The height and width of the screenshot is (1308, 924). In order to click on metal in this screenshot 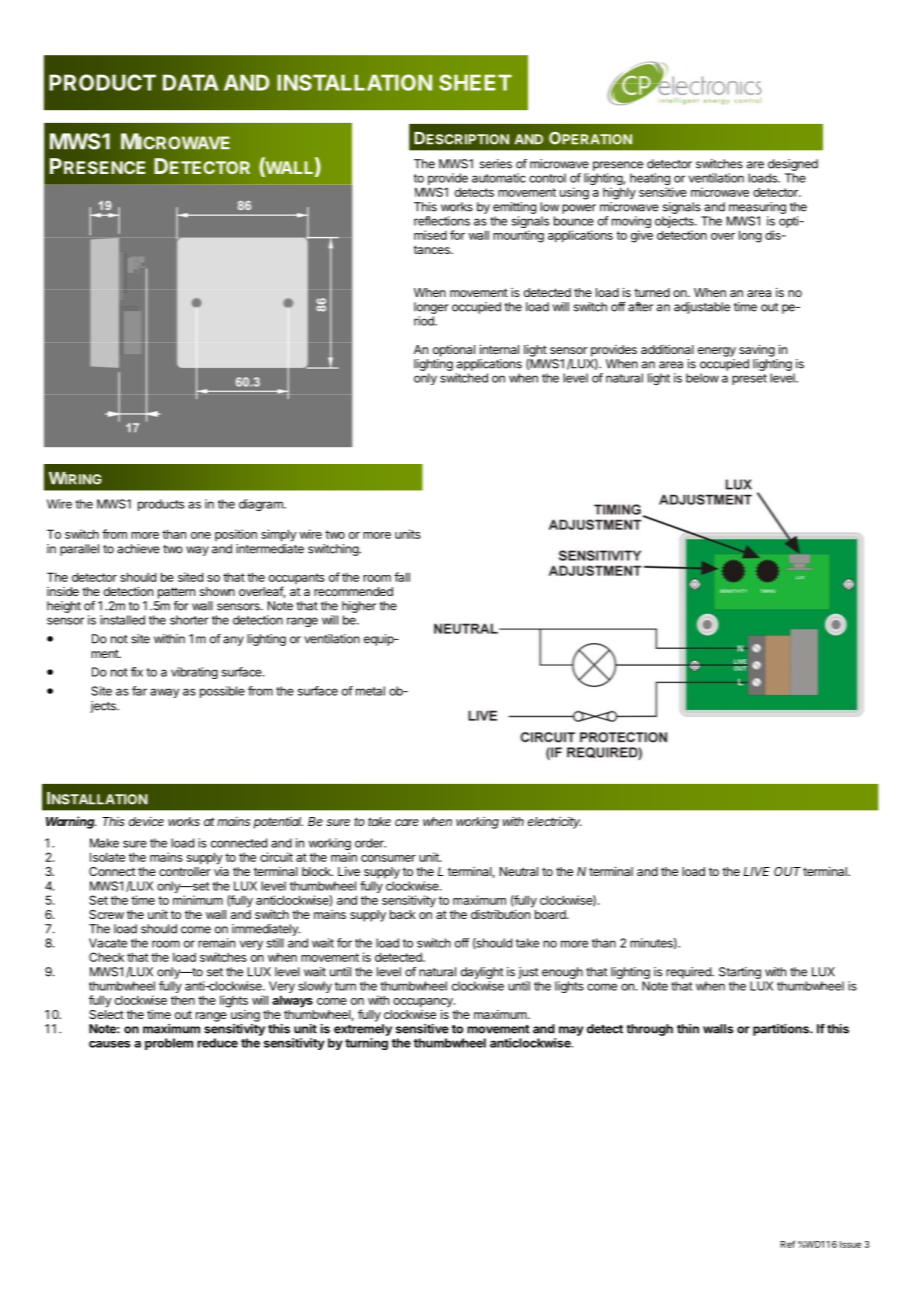, I will do `click(370, 691)`.
